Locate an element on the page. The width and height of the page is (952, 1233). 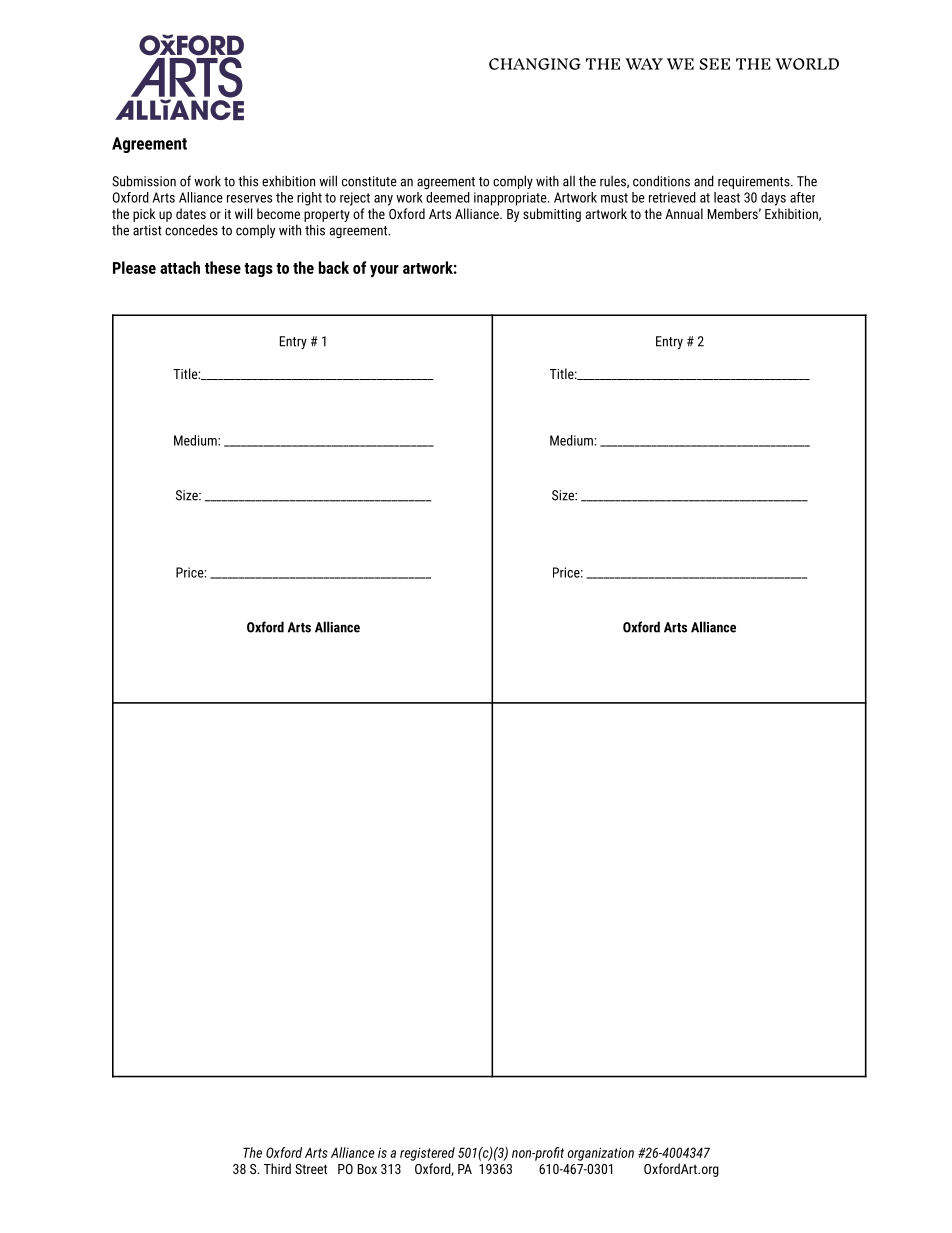
Annual is located at coordinates (684, 213).
